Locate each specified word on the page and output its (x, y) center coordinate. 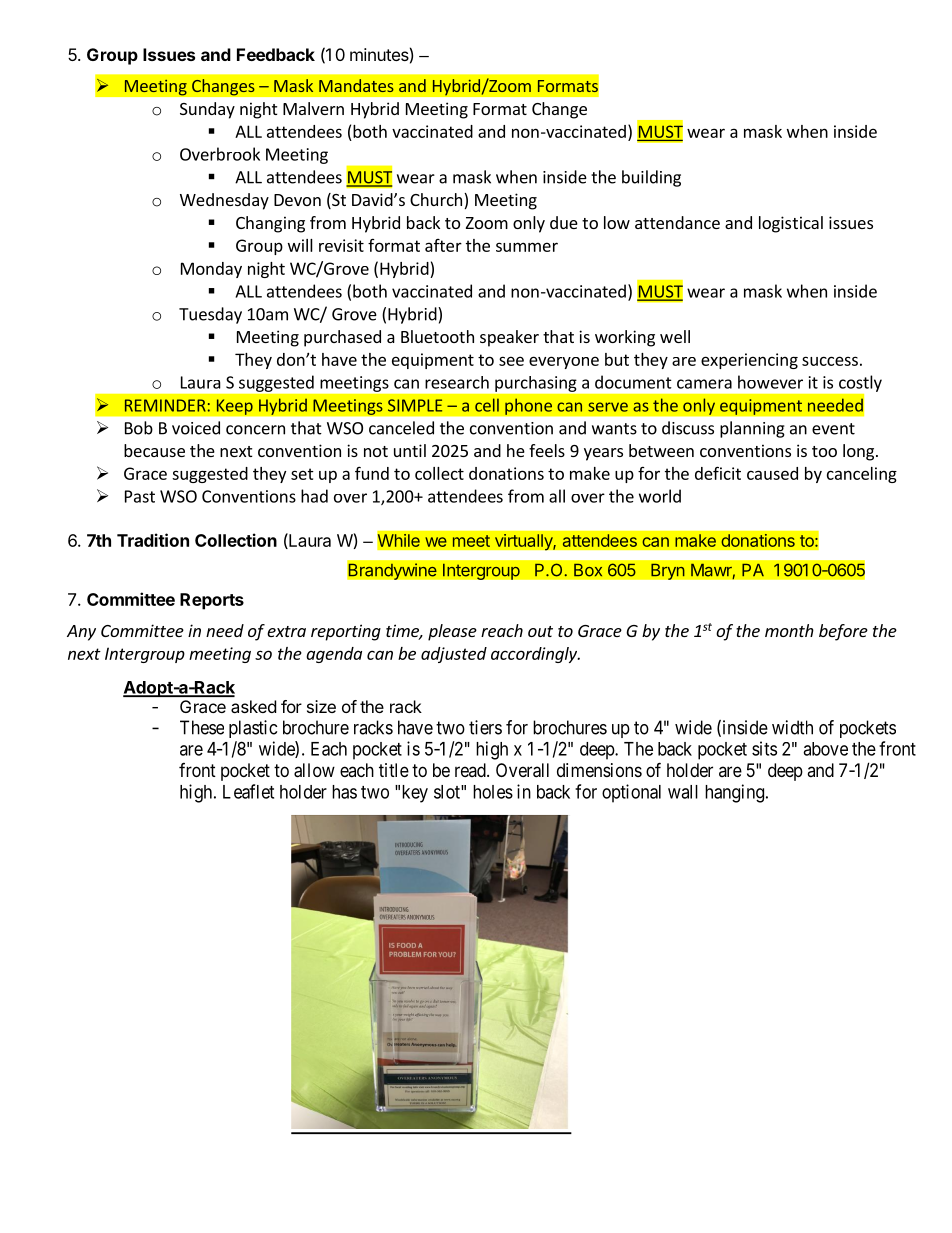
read (471, 770)
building (651, 178)
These (202, 727)
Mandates (356, 85)
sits (764, 748)
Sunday (207, 110)
